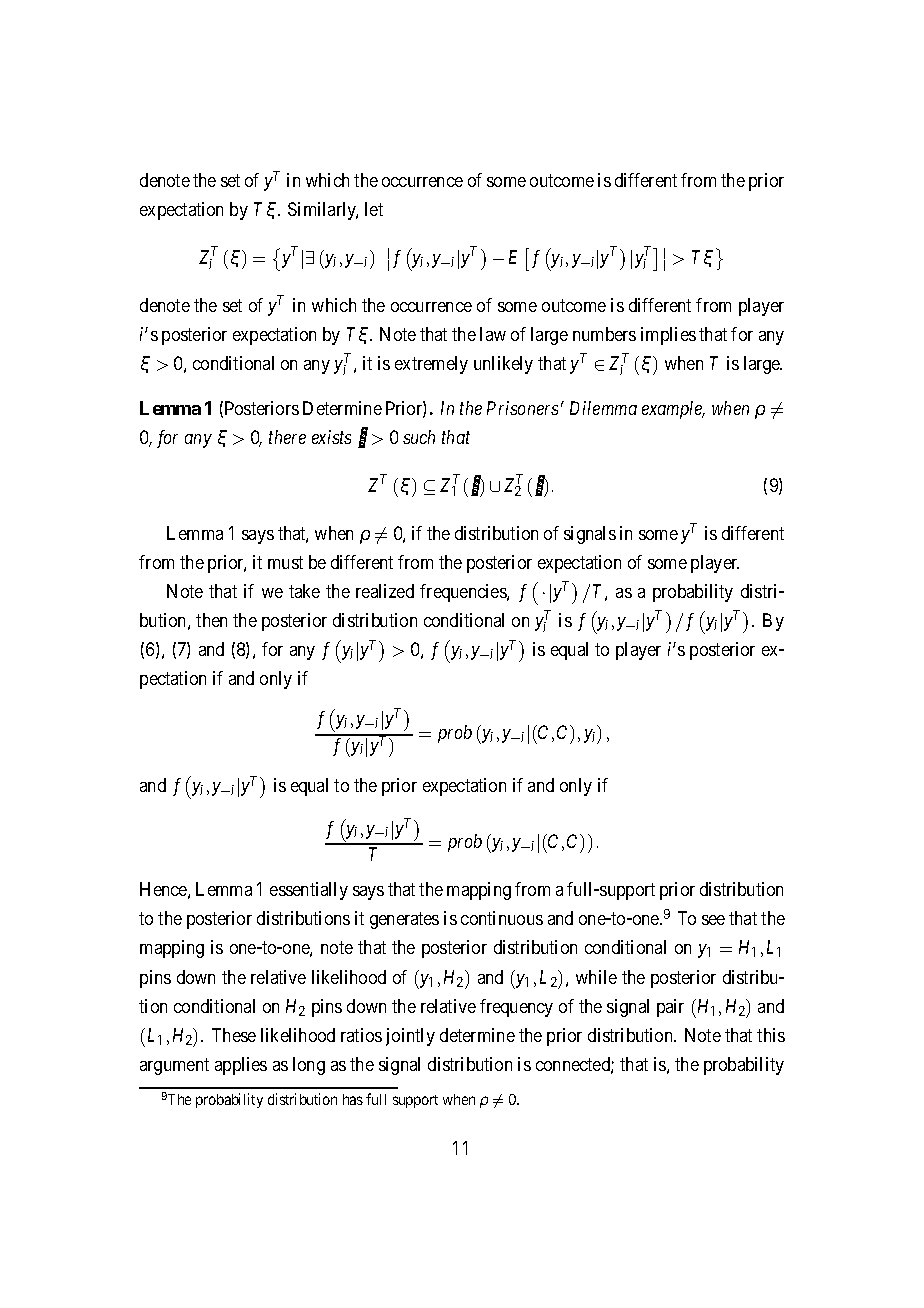 Image resolution: width=924 pixels, height=1308 pixels. What do you see at coordinates (304, 591) in the document?
I see `take` at bounding box center [304, 591].
